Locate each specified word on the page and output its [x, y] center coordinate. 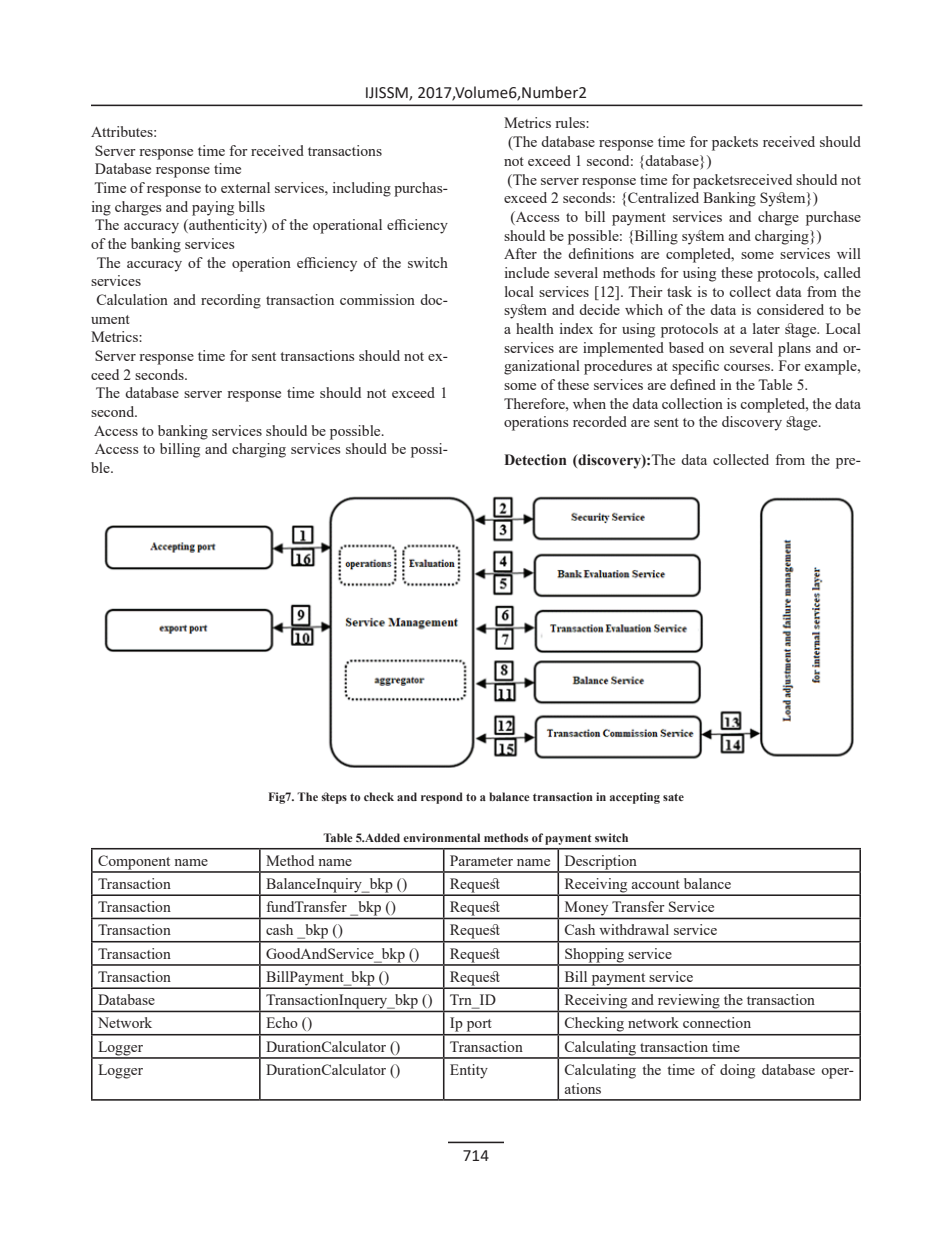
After [520, 253]
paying [213, 208]
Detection [535, 460]
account [656, 884]
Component [134, 863]
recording [231, 301]
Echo [282, 1022]
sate [673, 797]
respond [442, 798]
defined [693, 384]
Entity [469, 1071]
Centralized [663, 197]
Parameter [481, 860]
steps [334, 798]
